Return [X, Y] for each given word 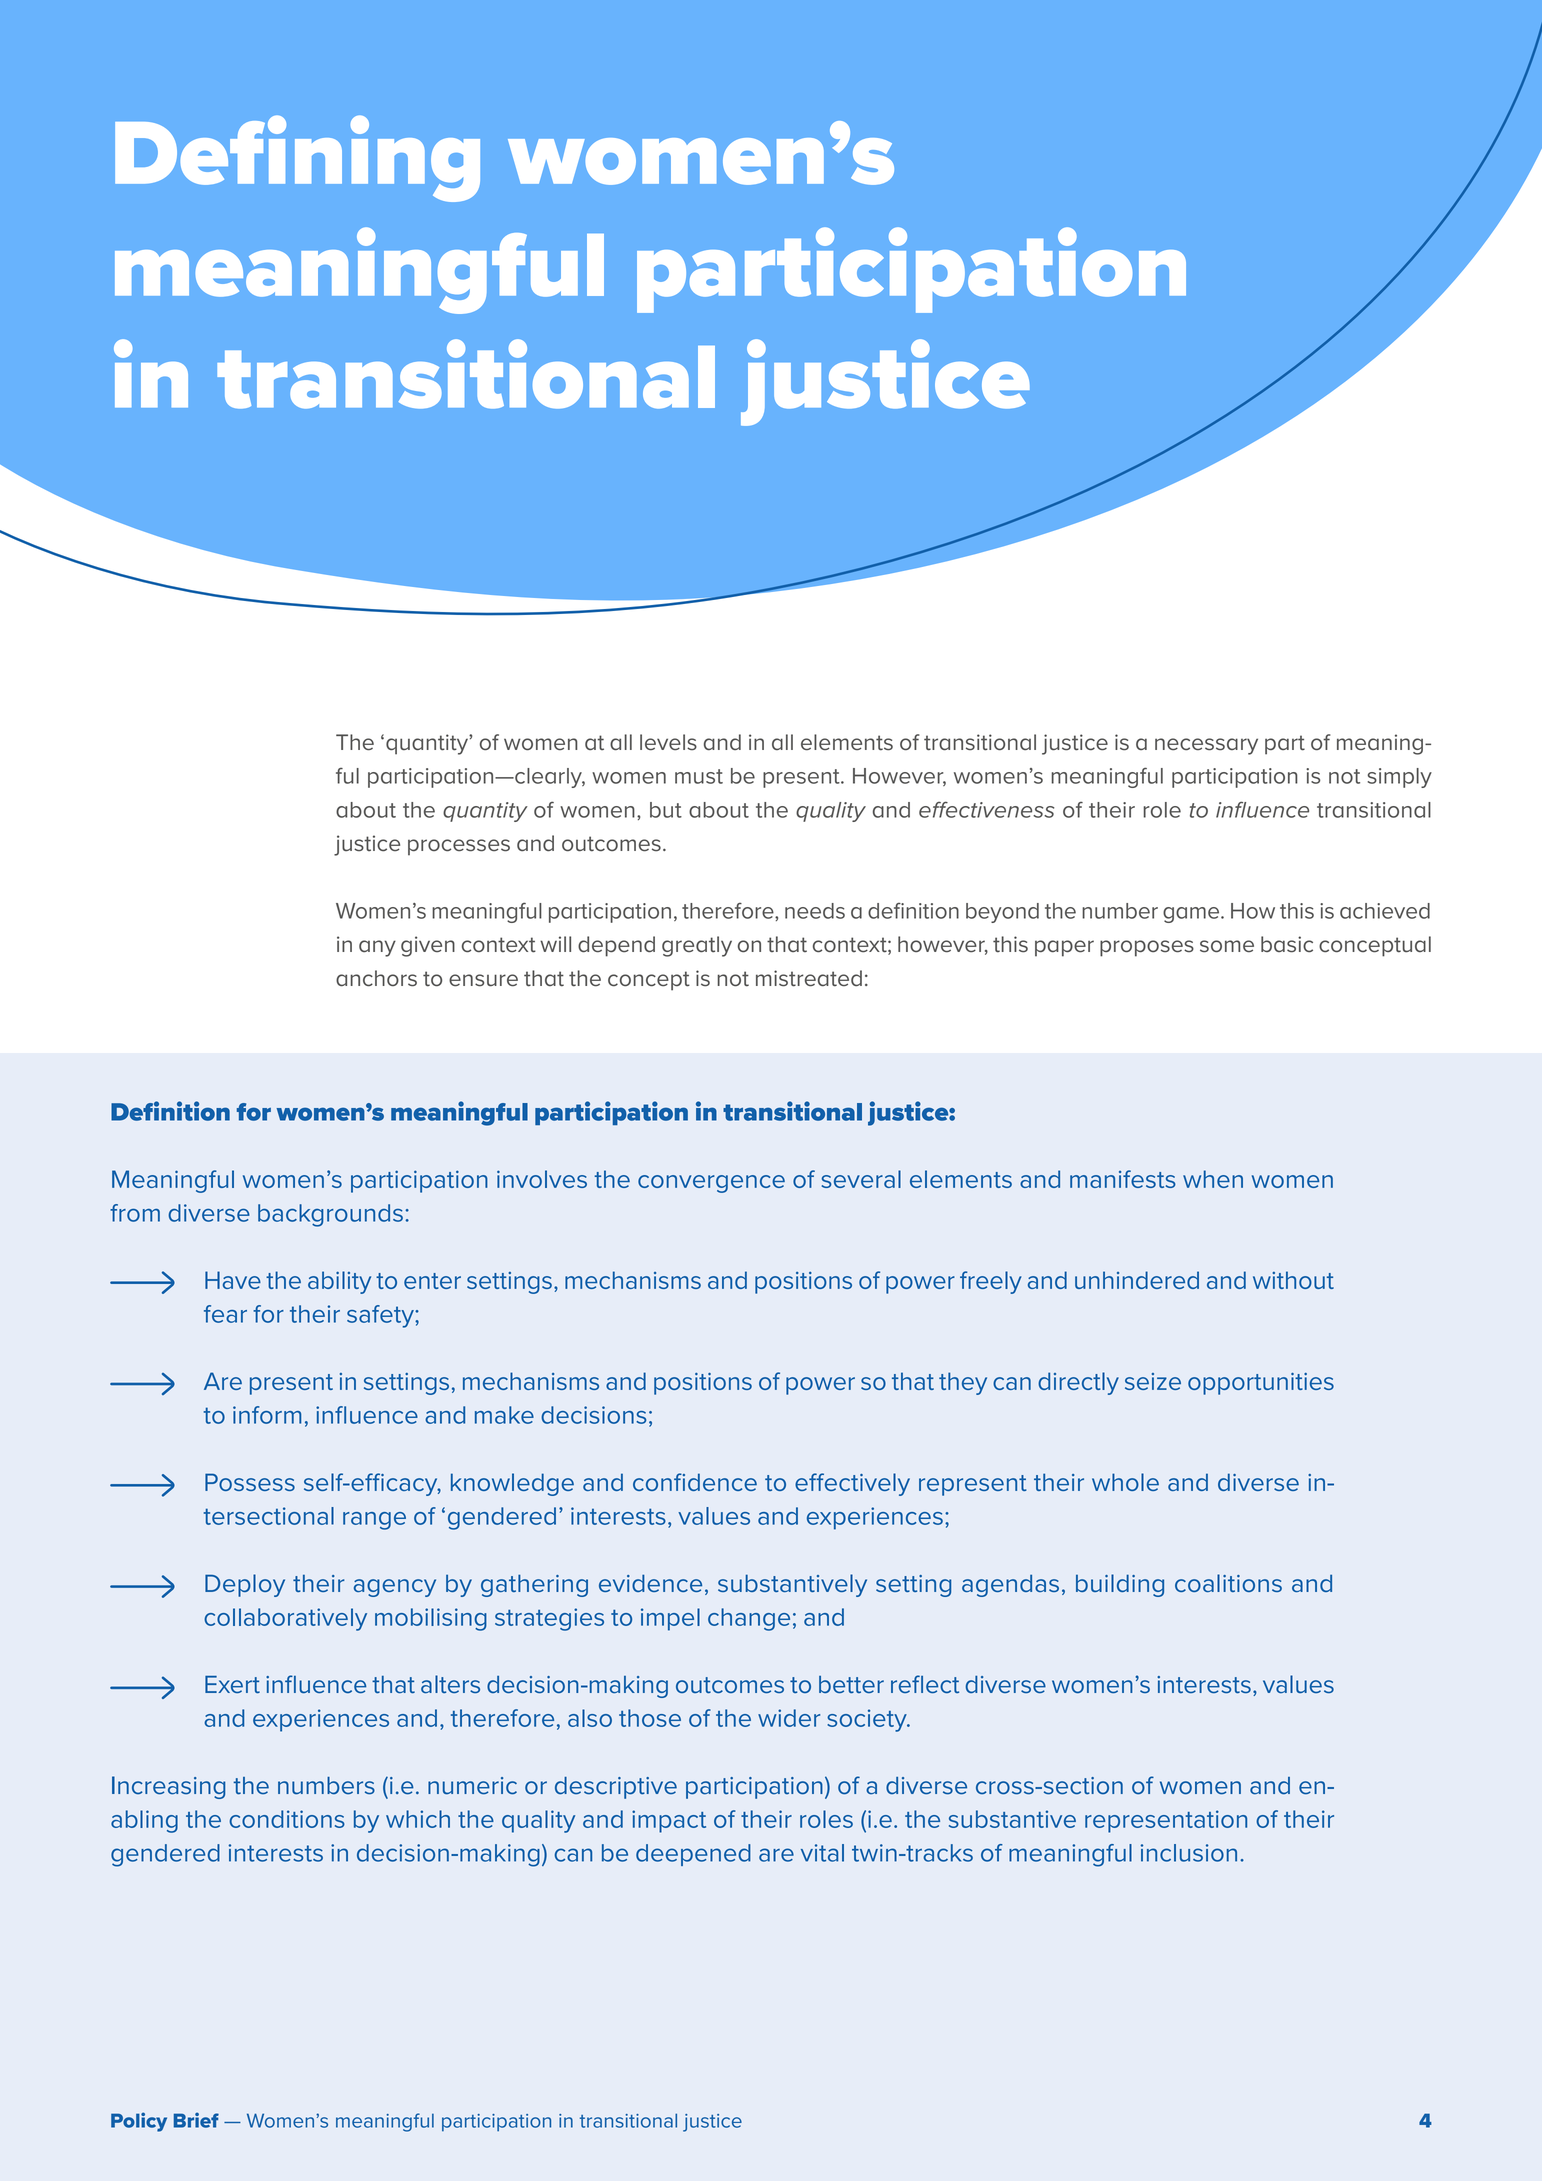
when [1213, 1179]
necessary [1206, 746]
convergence [711, 1184]
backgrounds [330, 1215]
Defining [297, 158]
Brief [196, 2120]
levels [668, 742]
